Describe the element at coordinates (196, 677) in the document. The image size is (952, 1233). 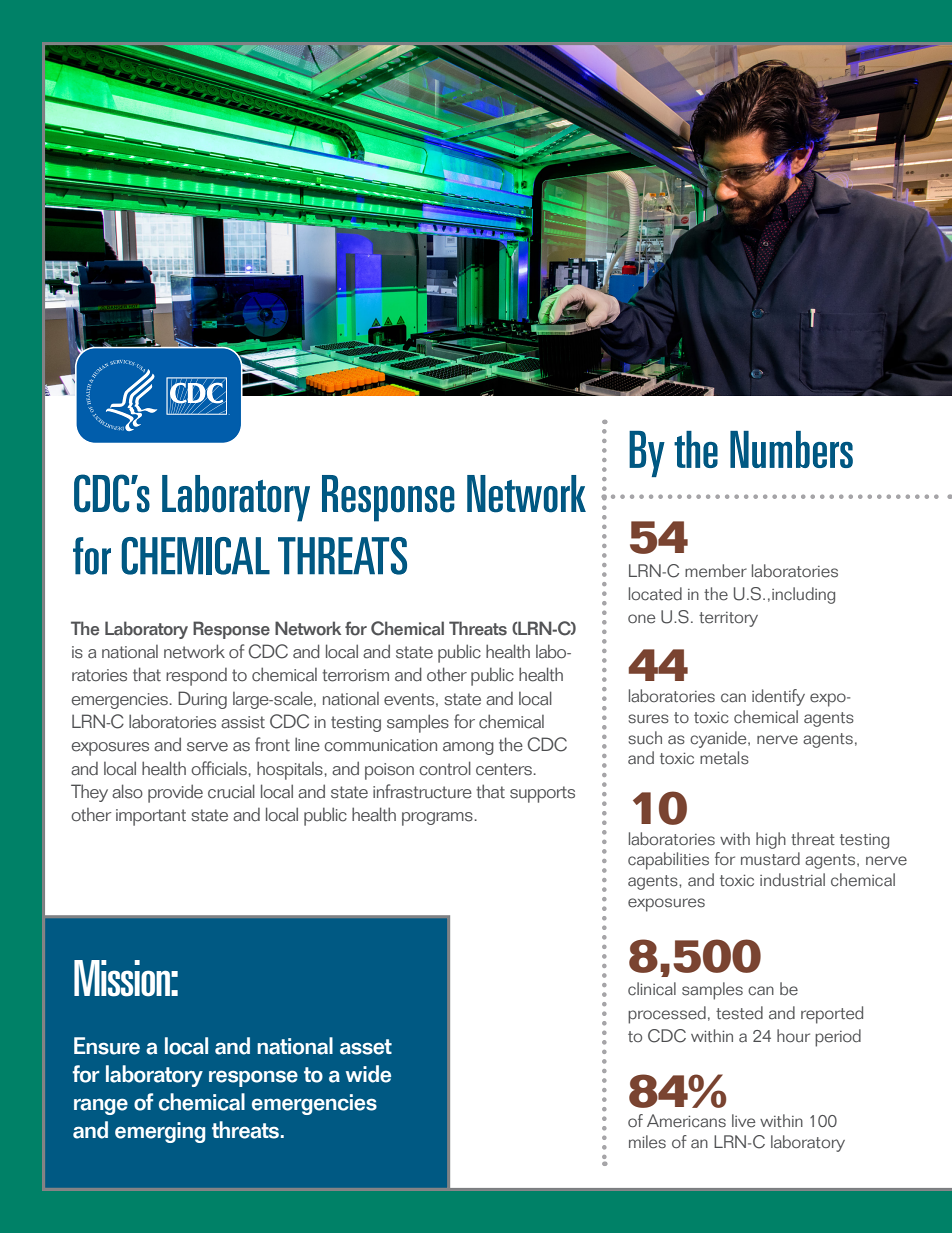
I see `respond` at that location.
